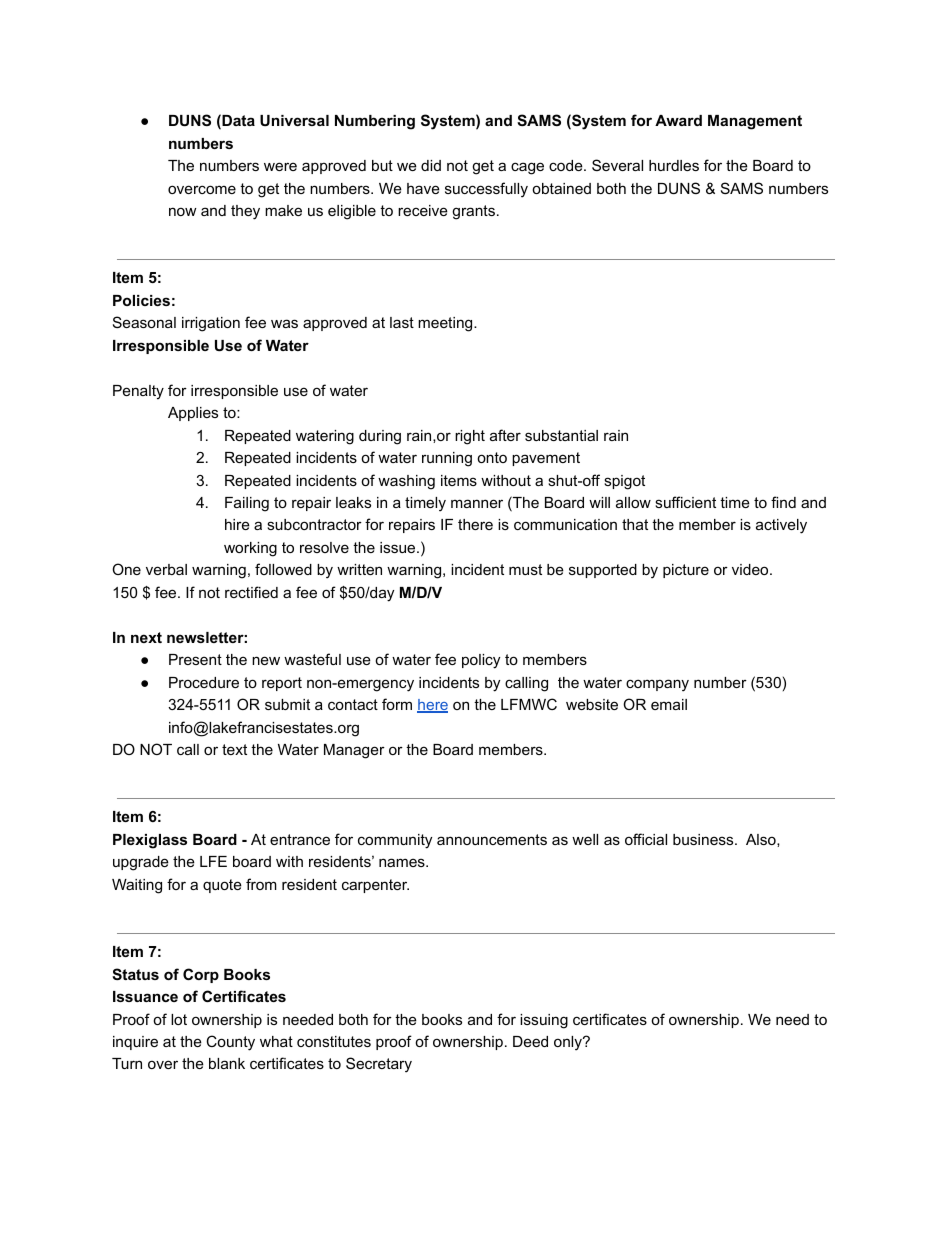 This screenshot has height=1233, width=952. Describe the element at coordinates (431, 165) in the screenshot. I see `did` at that location.
